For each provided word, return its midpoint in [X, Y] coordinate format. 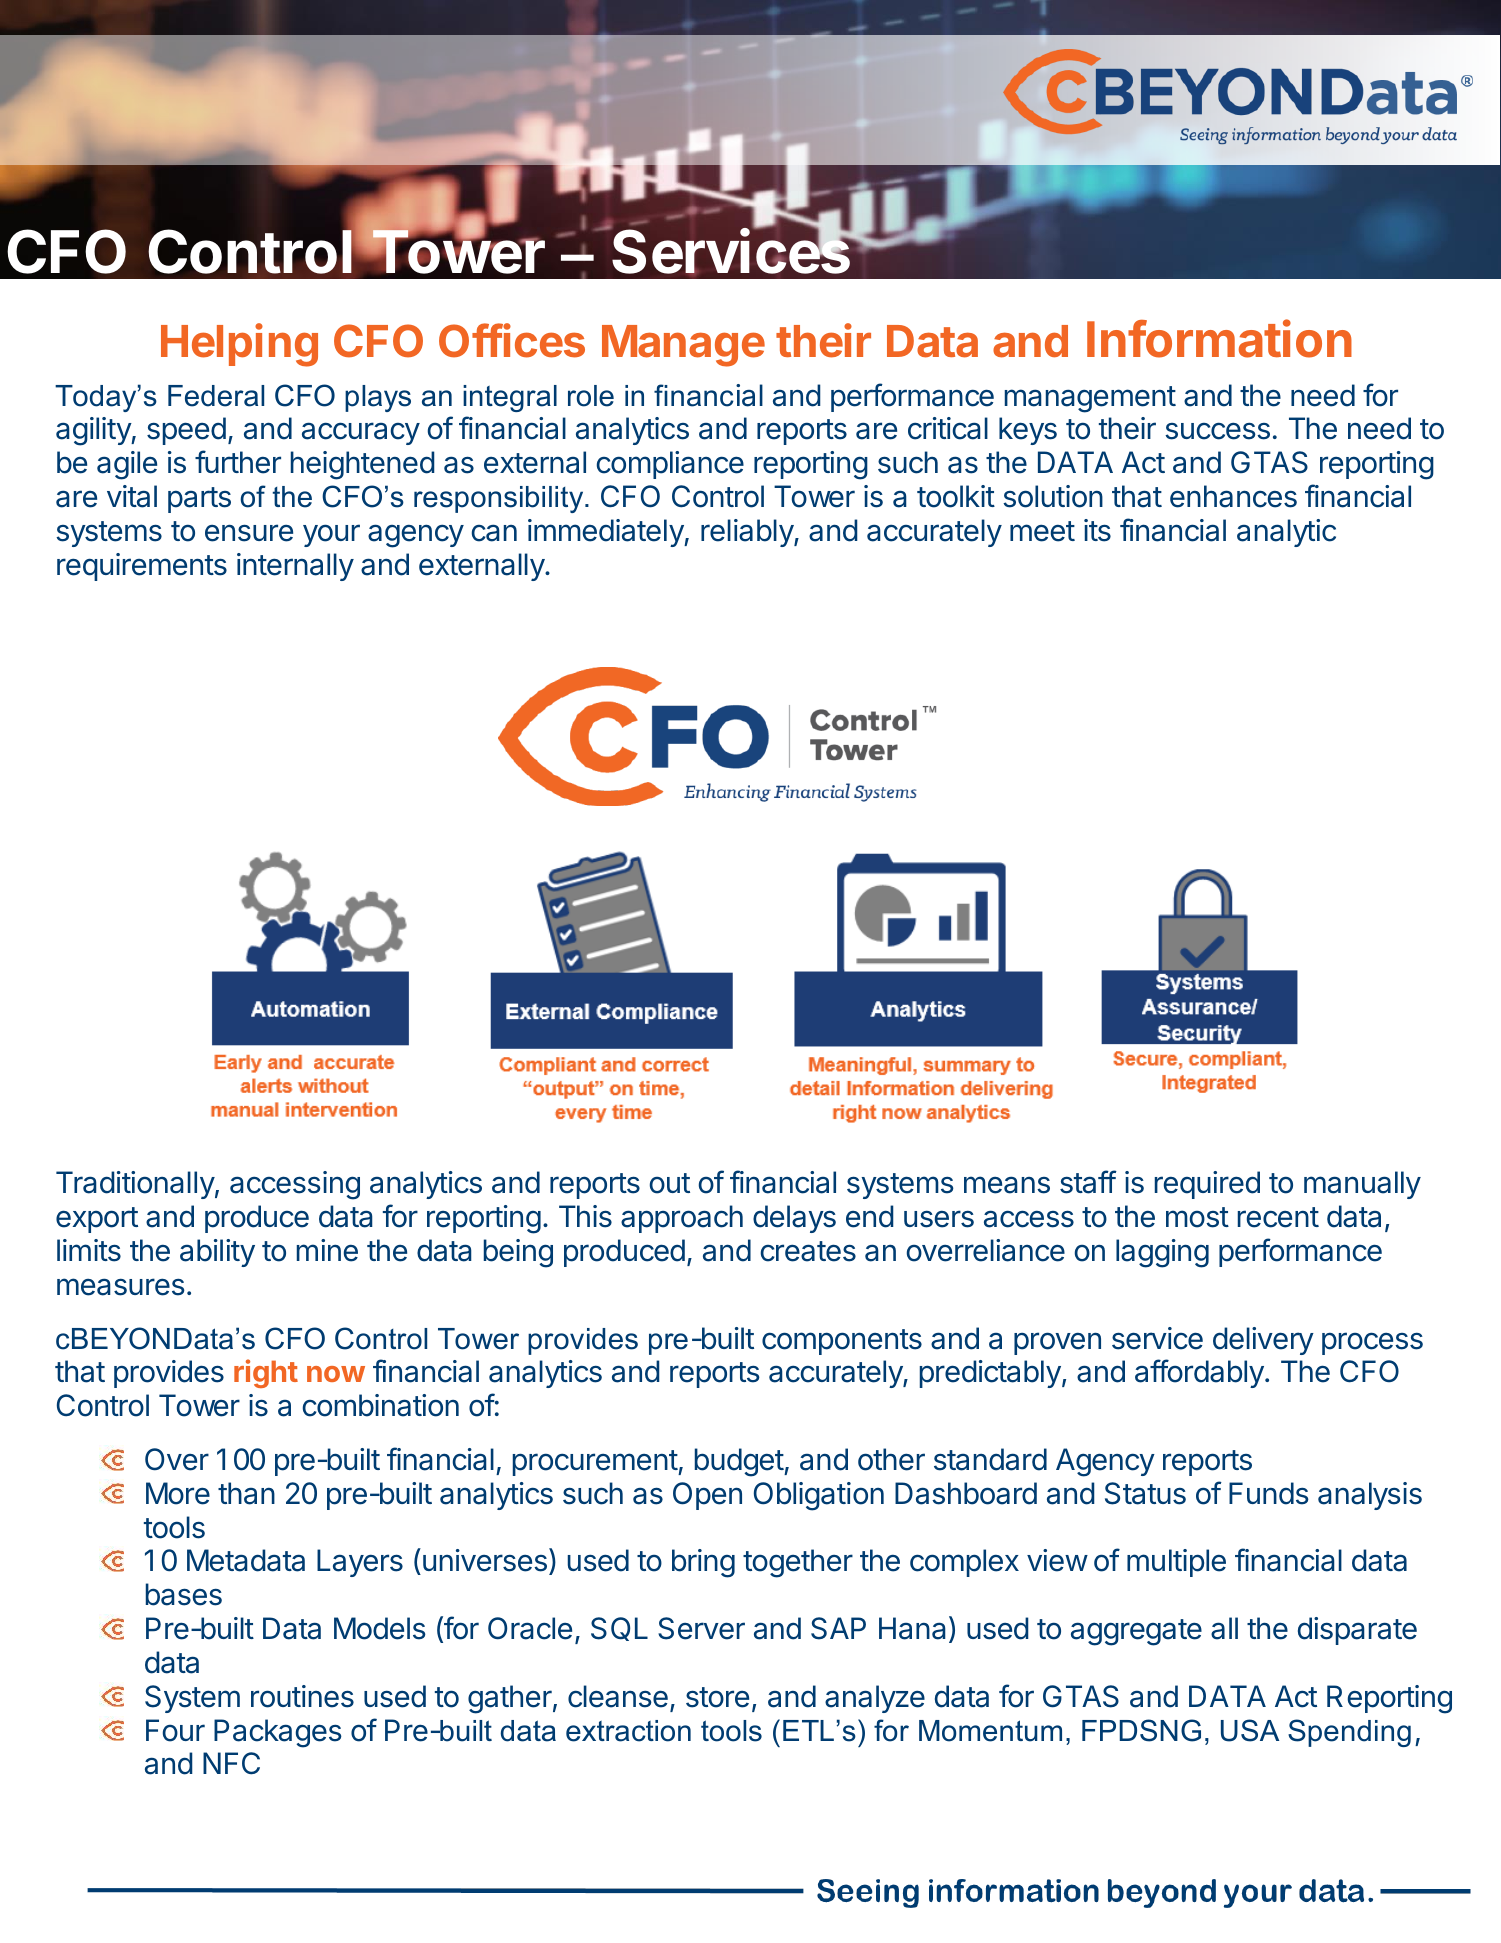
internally [295, 567]
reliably [748, 533]
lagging [1162, 1253]
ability [217, 1253]
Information [1219, 339]
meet [1042, 531]
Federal [216, 396]
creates [808, 1251]
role [591, 396]
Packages [278, 1733]
